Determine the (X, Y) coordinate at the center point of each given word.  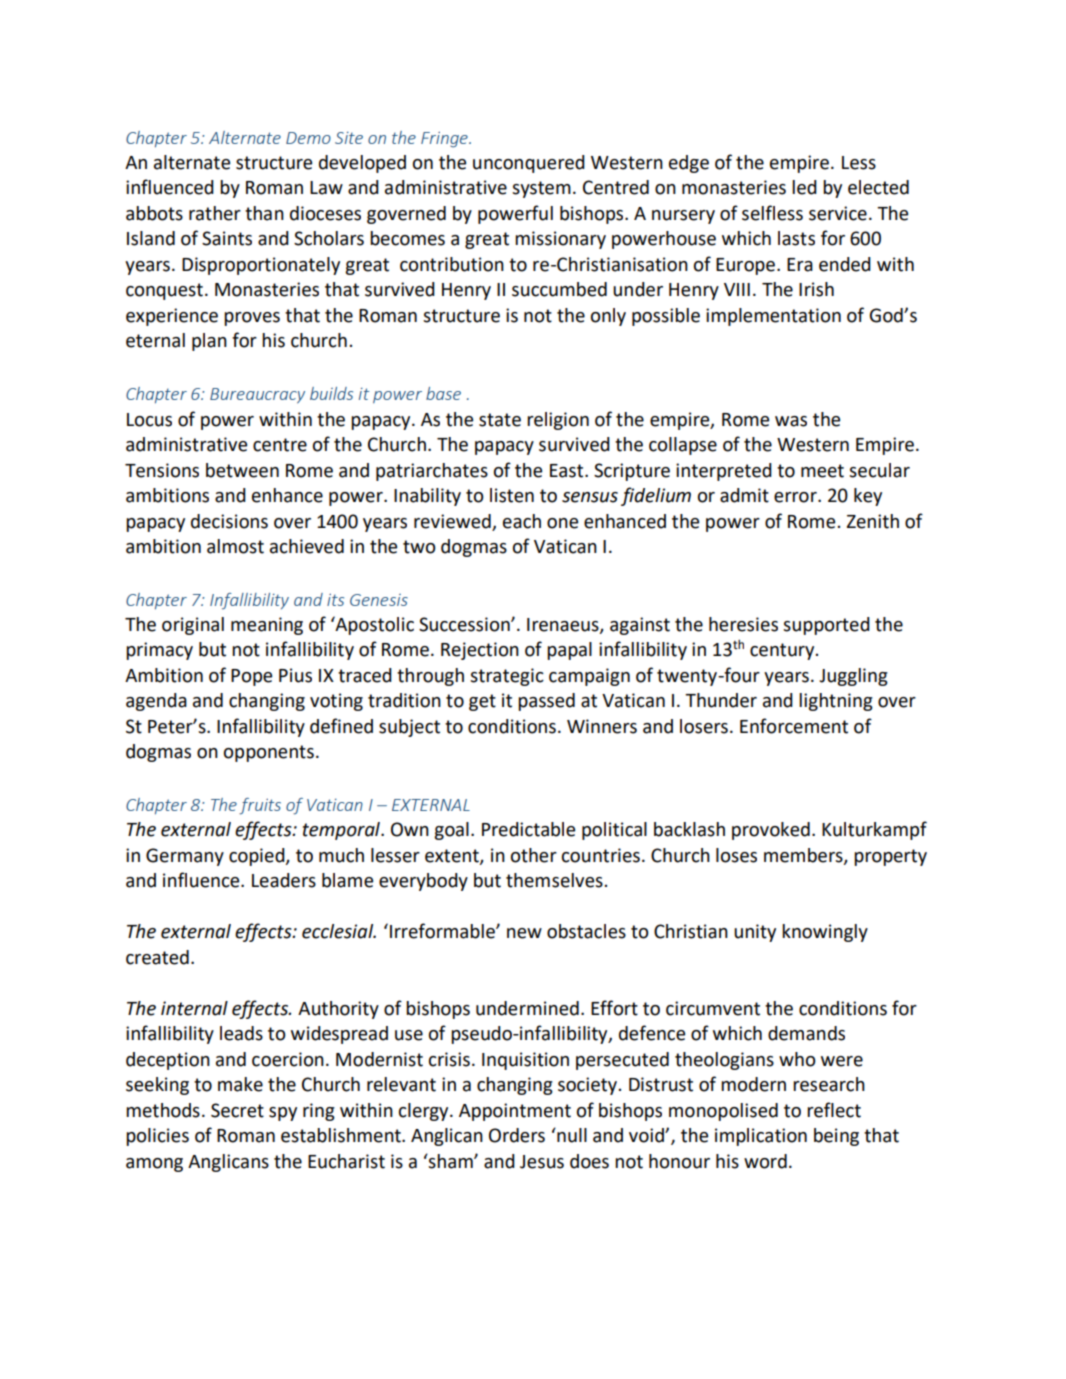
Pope (251, 677)
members (804, 856)
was (791, 421)
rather (215, 213)
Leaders (284, 880)
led (804, 187)
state (500, 420)
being (836, 1137)
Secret (237, 1110)
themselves (554, 880)
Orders (517, 1135)
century (783, 651)
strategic (507, 677)
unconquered (529, 164)
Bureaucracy (257, 395)
